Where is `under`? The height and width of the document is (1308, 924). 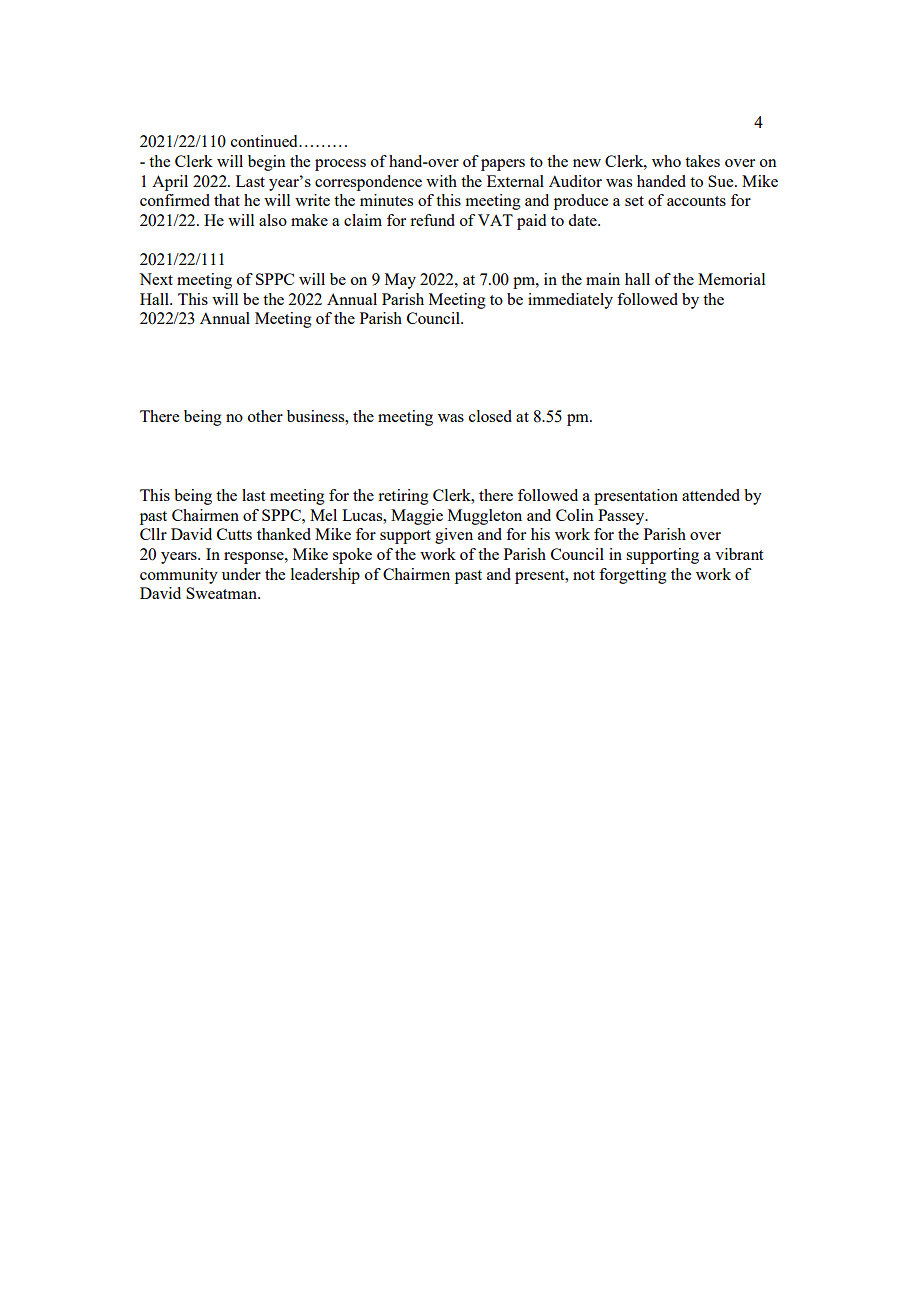 under is located at coordinates (241, 574).
